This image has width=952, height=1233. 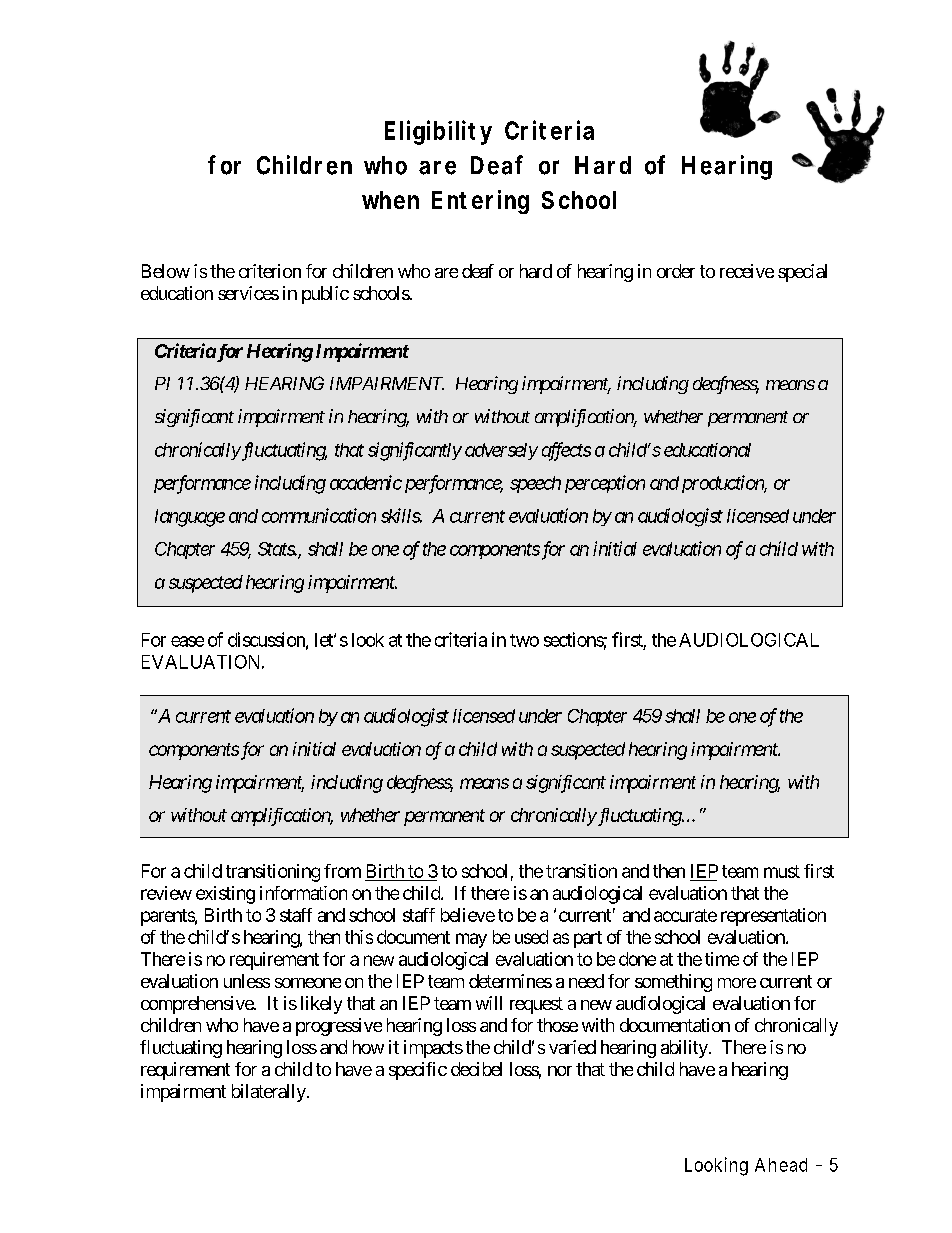 I want to click on language, so click(x=190, y=518).
